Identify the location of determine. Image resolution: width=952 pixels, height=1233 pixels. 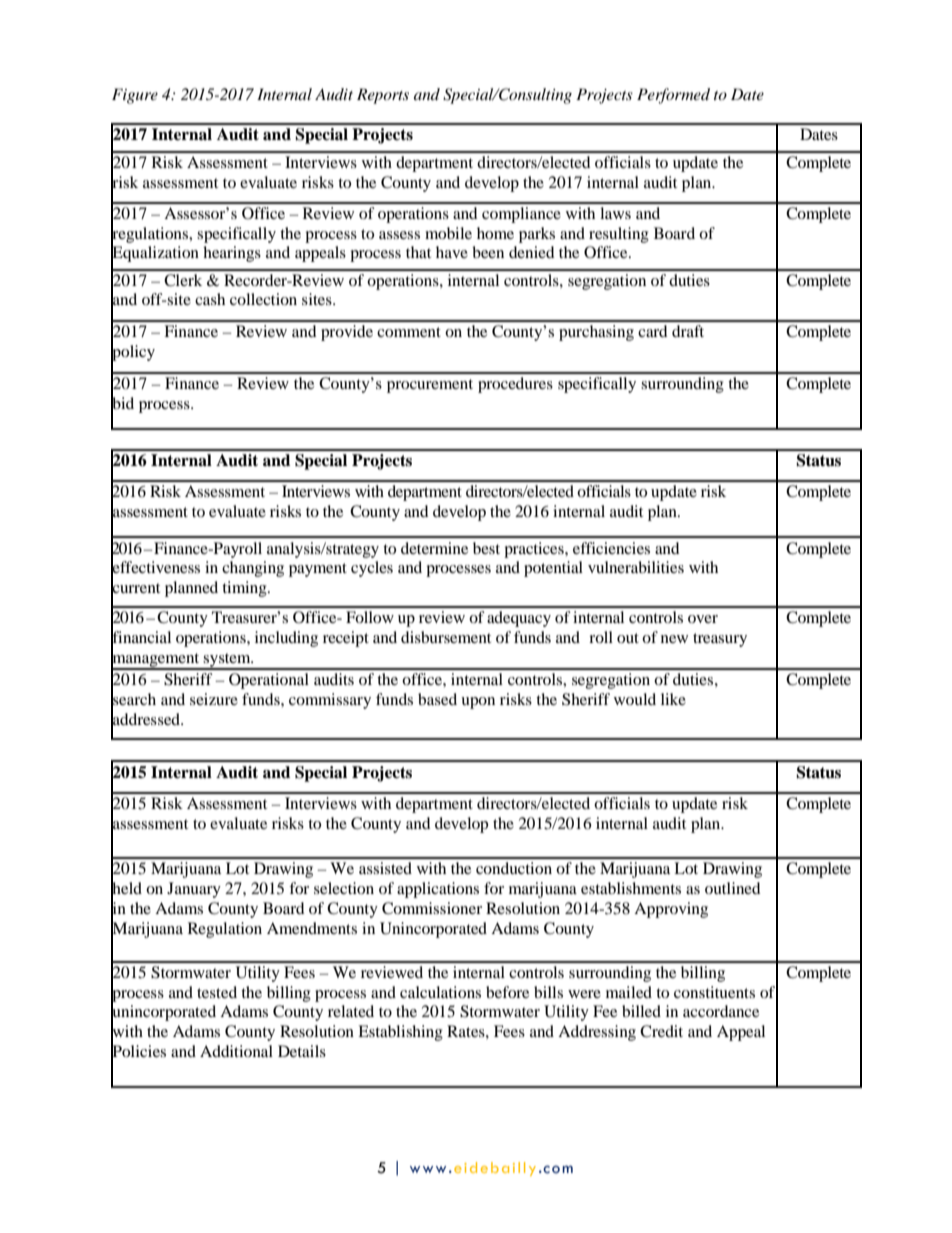
(434, 548).
